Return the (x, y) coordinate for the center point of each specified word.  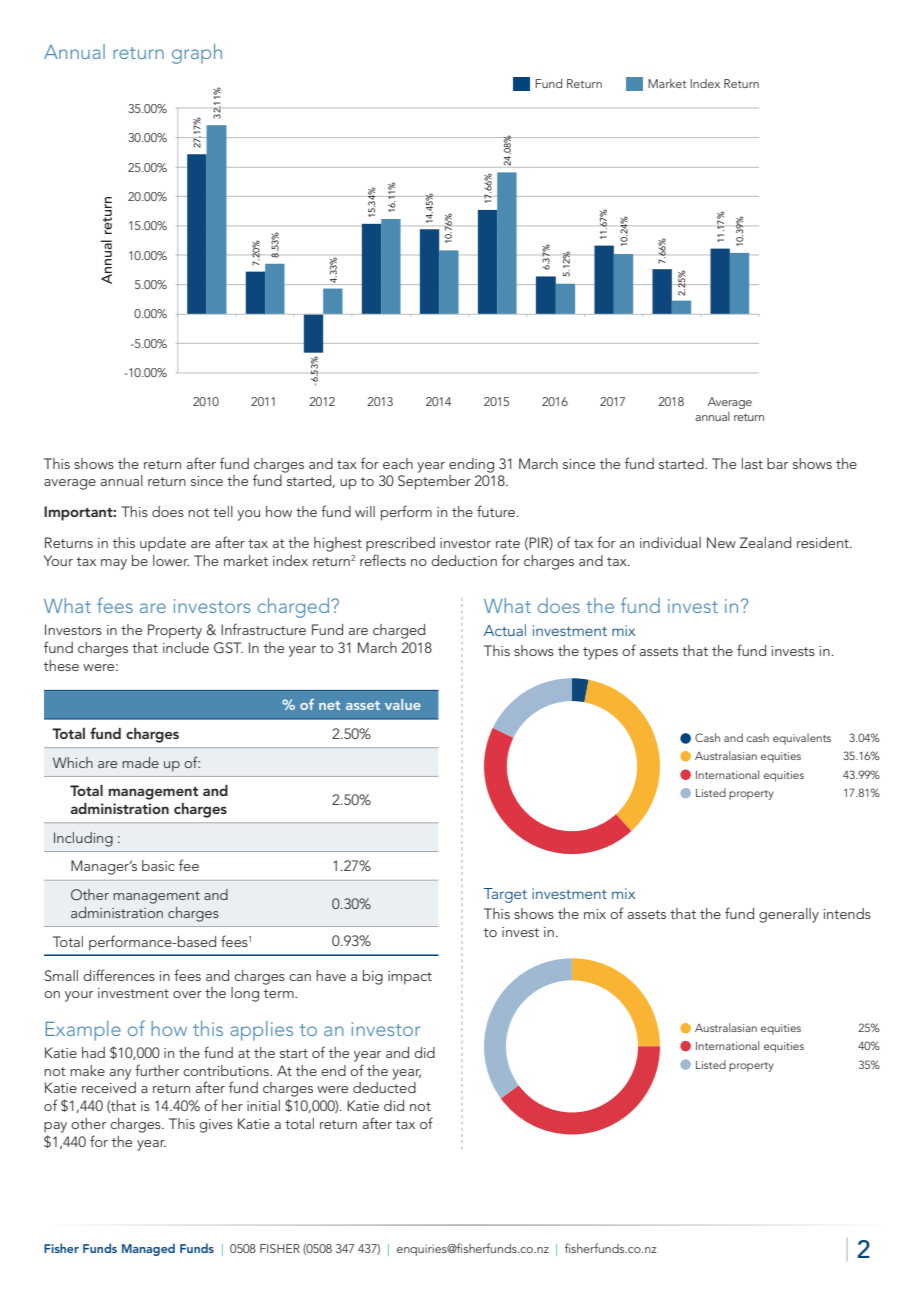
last (752, 463)
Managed (148, 1249)
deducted (384, 1087)
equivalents (802, 739)
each (398, 463)
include (186, 647)
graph (197, 54)
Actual (505, 630)
